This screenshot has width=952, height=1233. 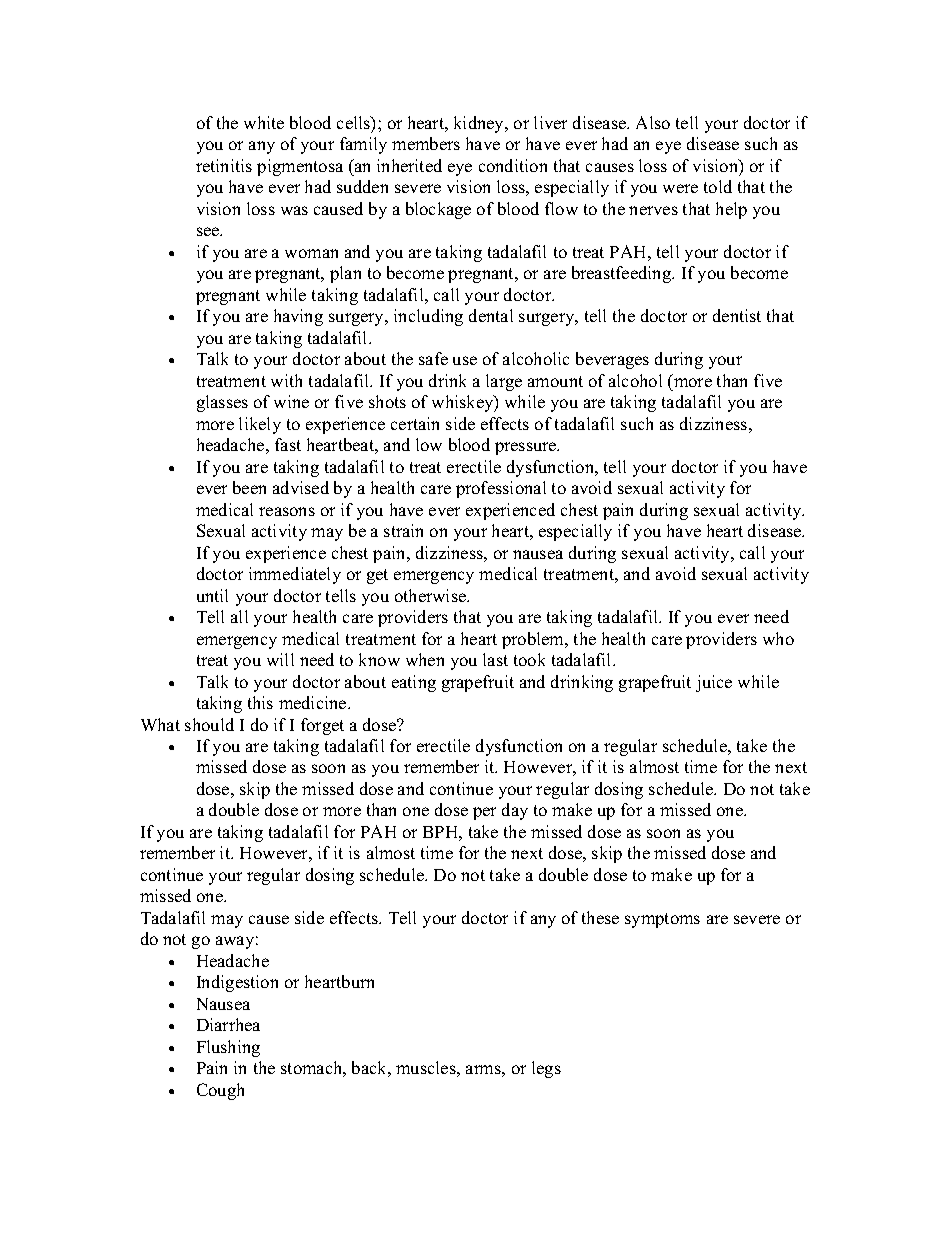 What do you see at coordinates (228, 1048) in the screenshot?
I see `Flushing` at bounding box center [228, 1048].
